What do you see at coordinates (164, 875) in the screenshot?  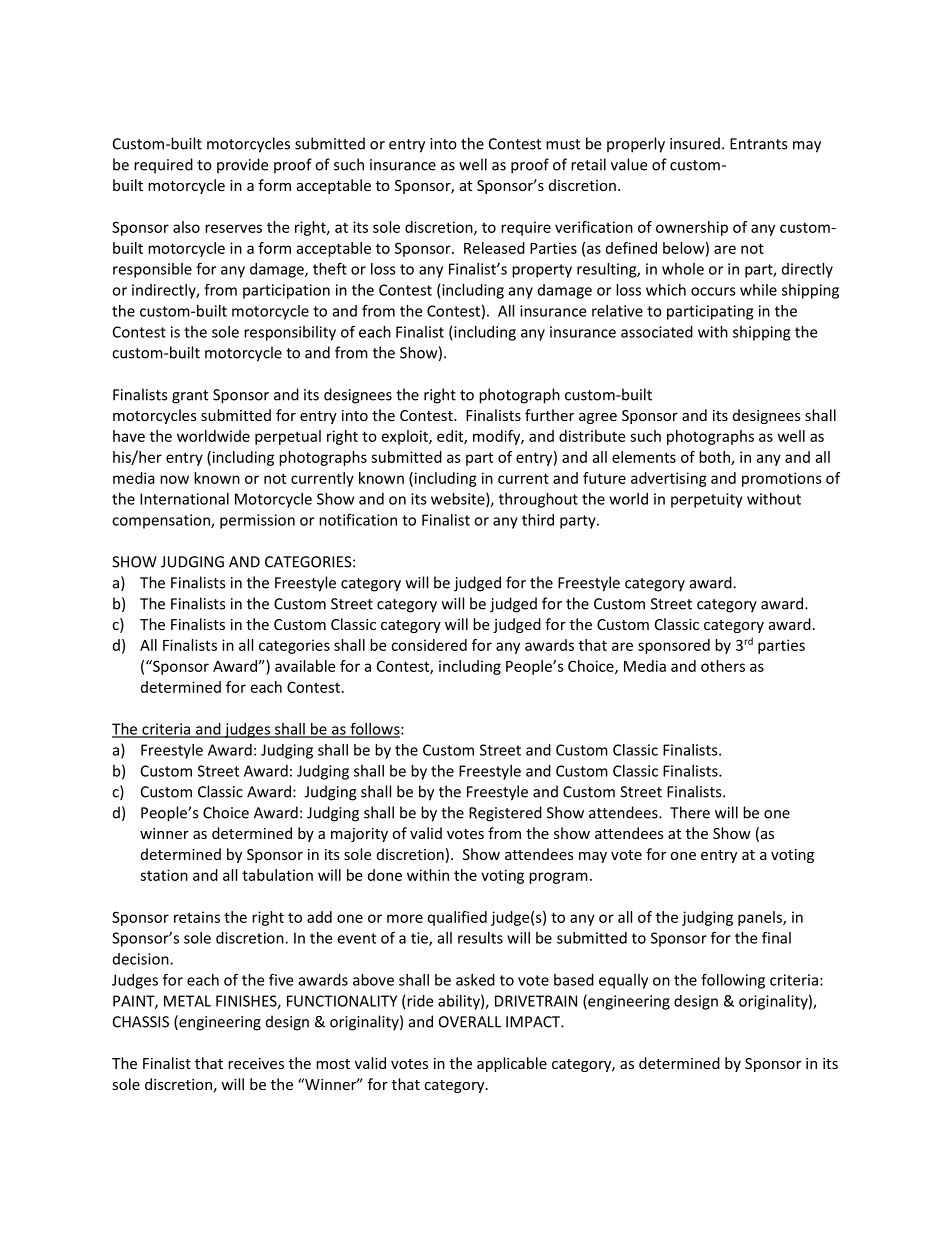 I see `station` at bounding box center [164, 875].
